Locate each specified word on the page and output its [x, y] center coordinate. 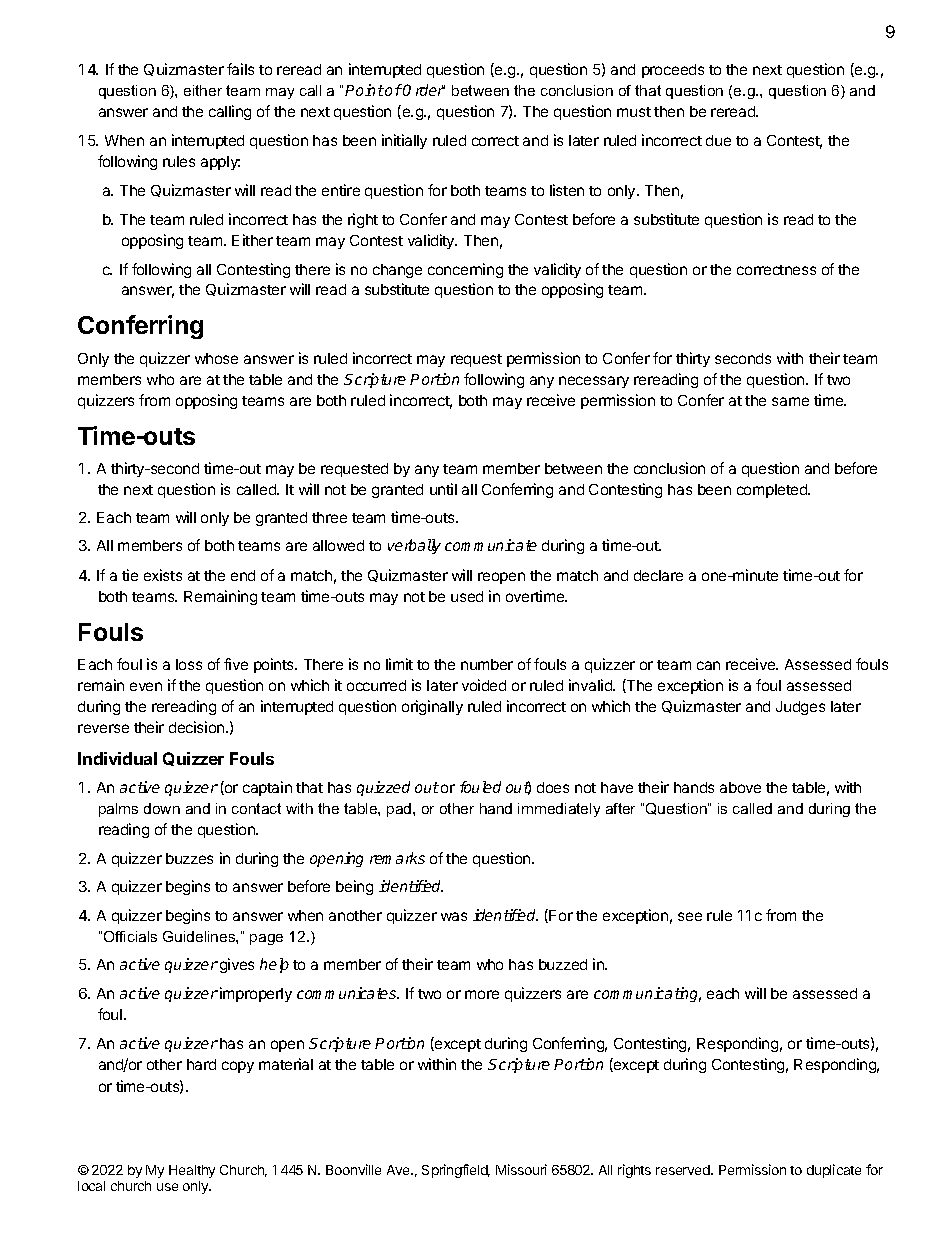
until [443, 489]
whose [216, 358]
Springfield [456, 1171]
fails [240, 69]
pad [400, 810]
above [740, 787]
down [162, 808]
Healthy [192, 1171]
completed [773, 491]
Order [424, 90]
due [718, 140]
